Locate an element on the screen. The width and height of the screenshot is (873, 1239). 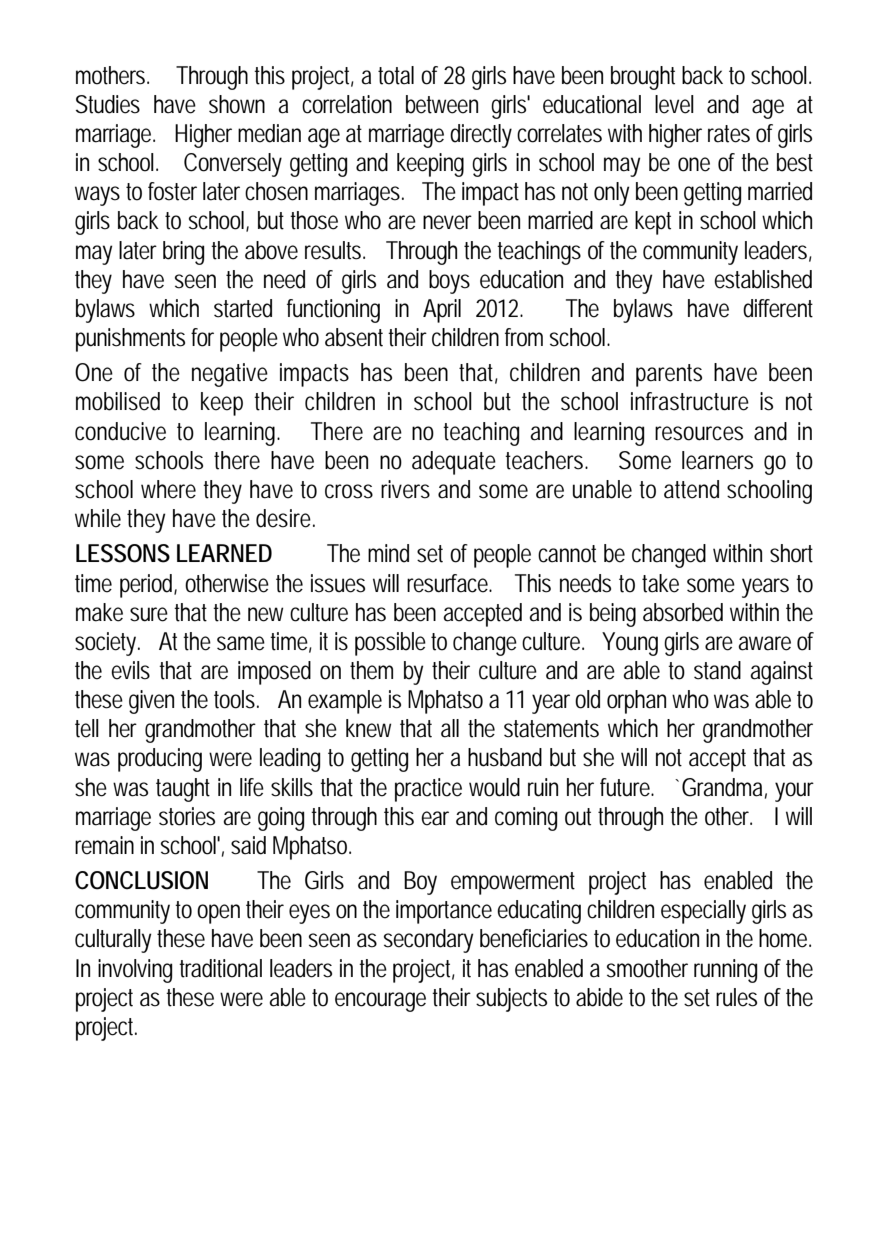
involving is located at coordinates (135, 971).
